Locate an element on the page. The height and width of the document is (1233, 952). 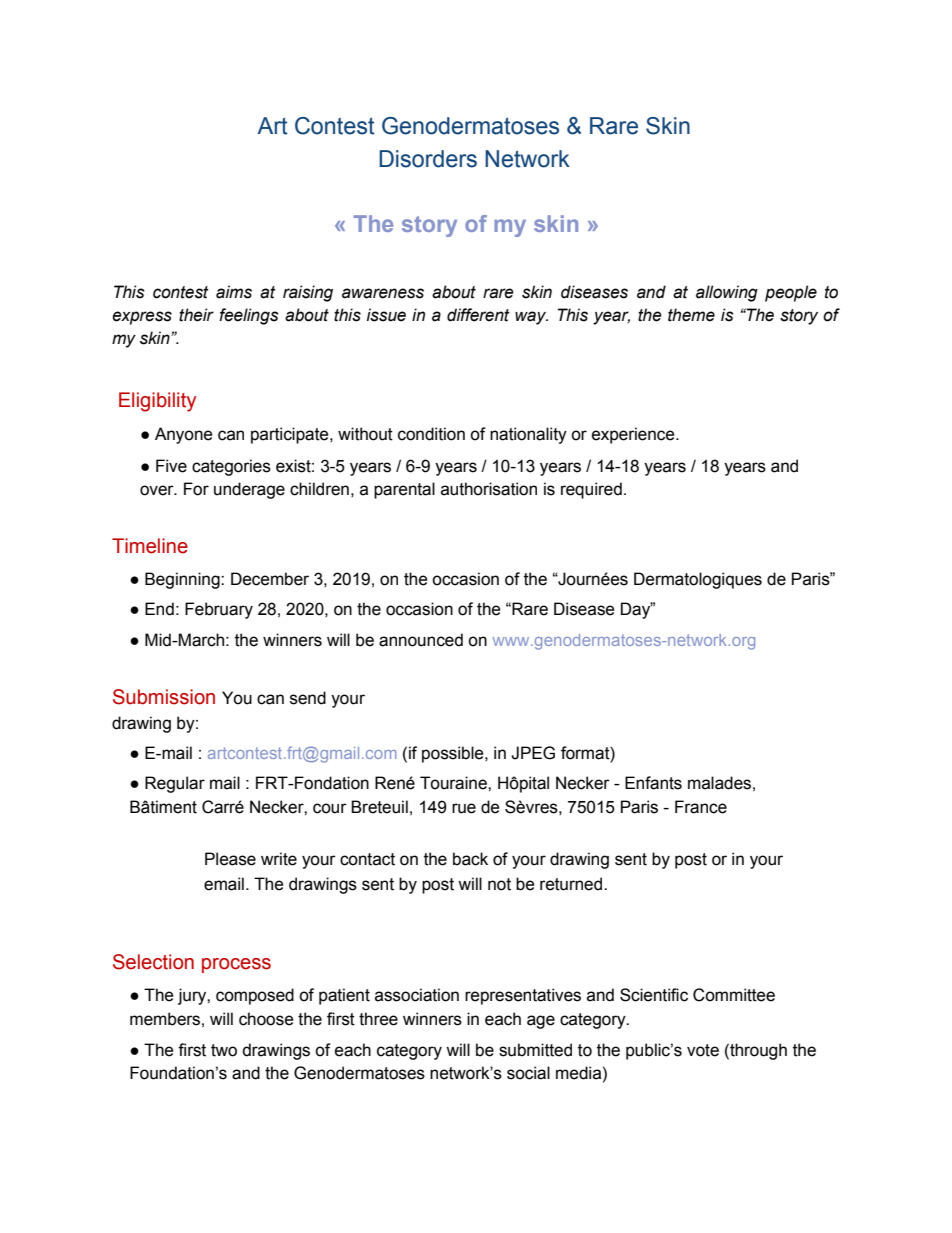
Disorders is located at coordinates (428, 159).
